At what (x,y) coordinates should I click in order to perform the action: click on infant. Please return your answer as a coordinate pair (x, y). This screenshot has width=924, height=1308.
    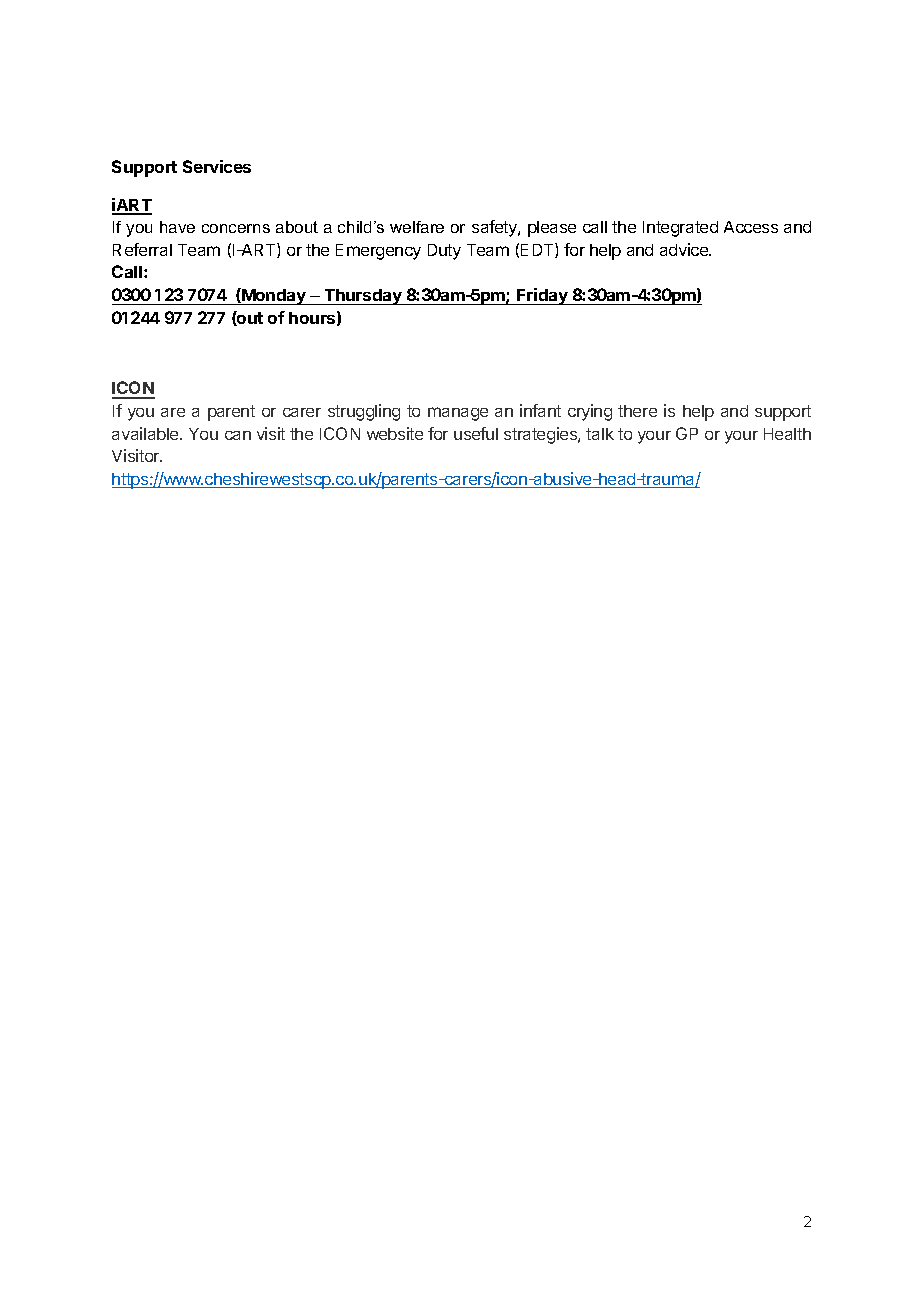
    Looking at the image, I should click on (540, 410).
